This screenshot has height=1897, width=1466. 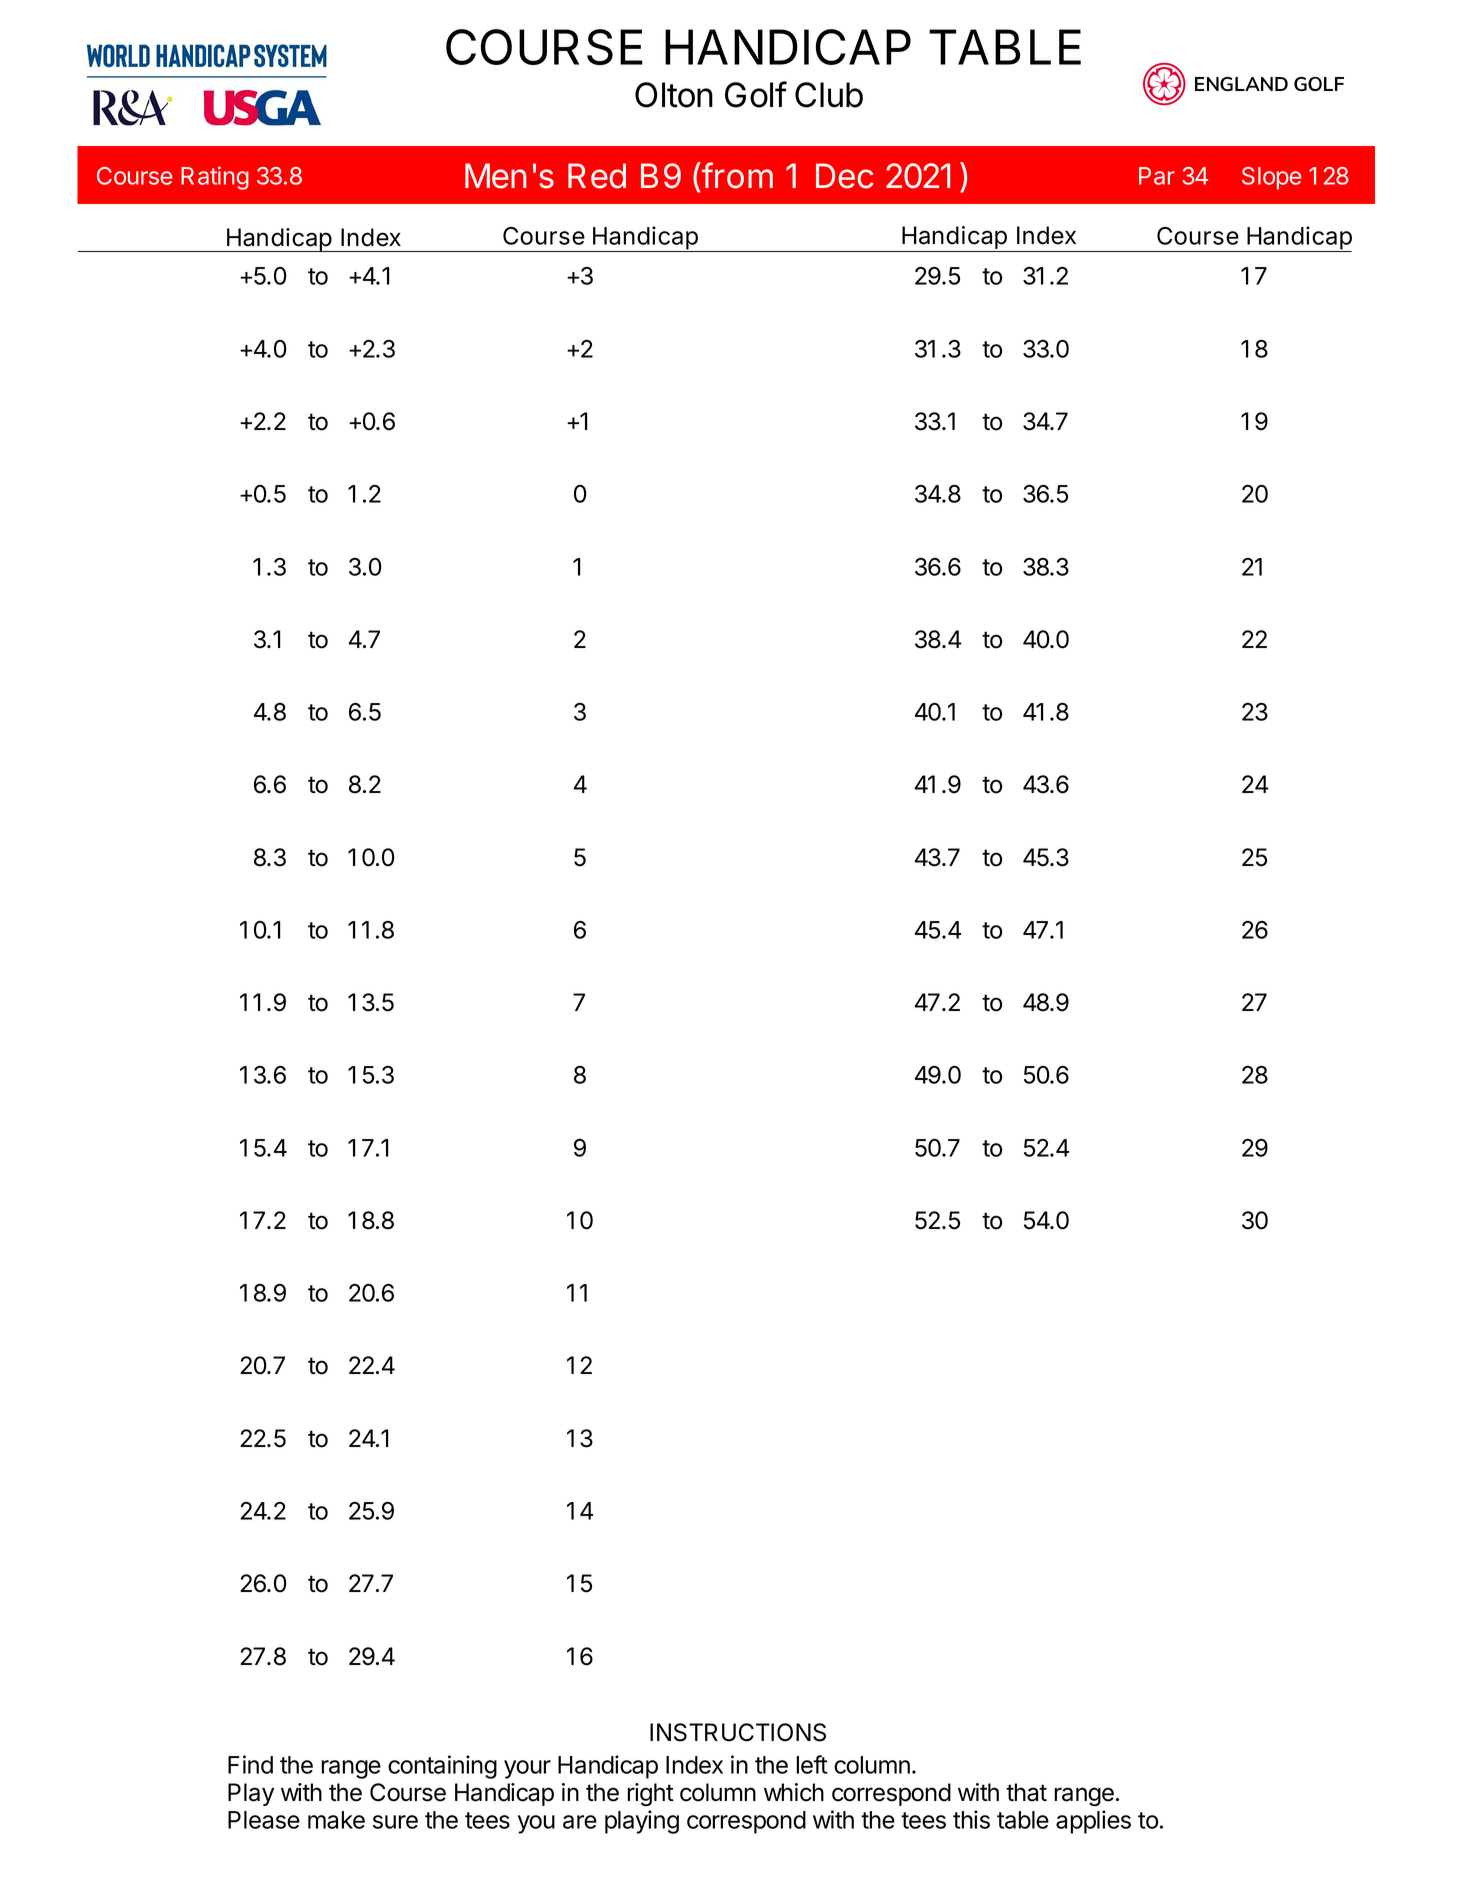 What do you see at coordinates (845, 176) in the screenshot?
I see `Dec` at bounding box center [845, 176].
